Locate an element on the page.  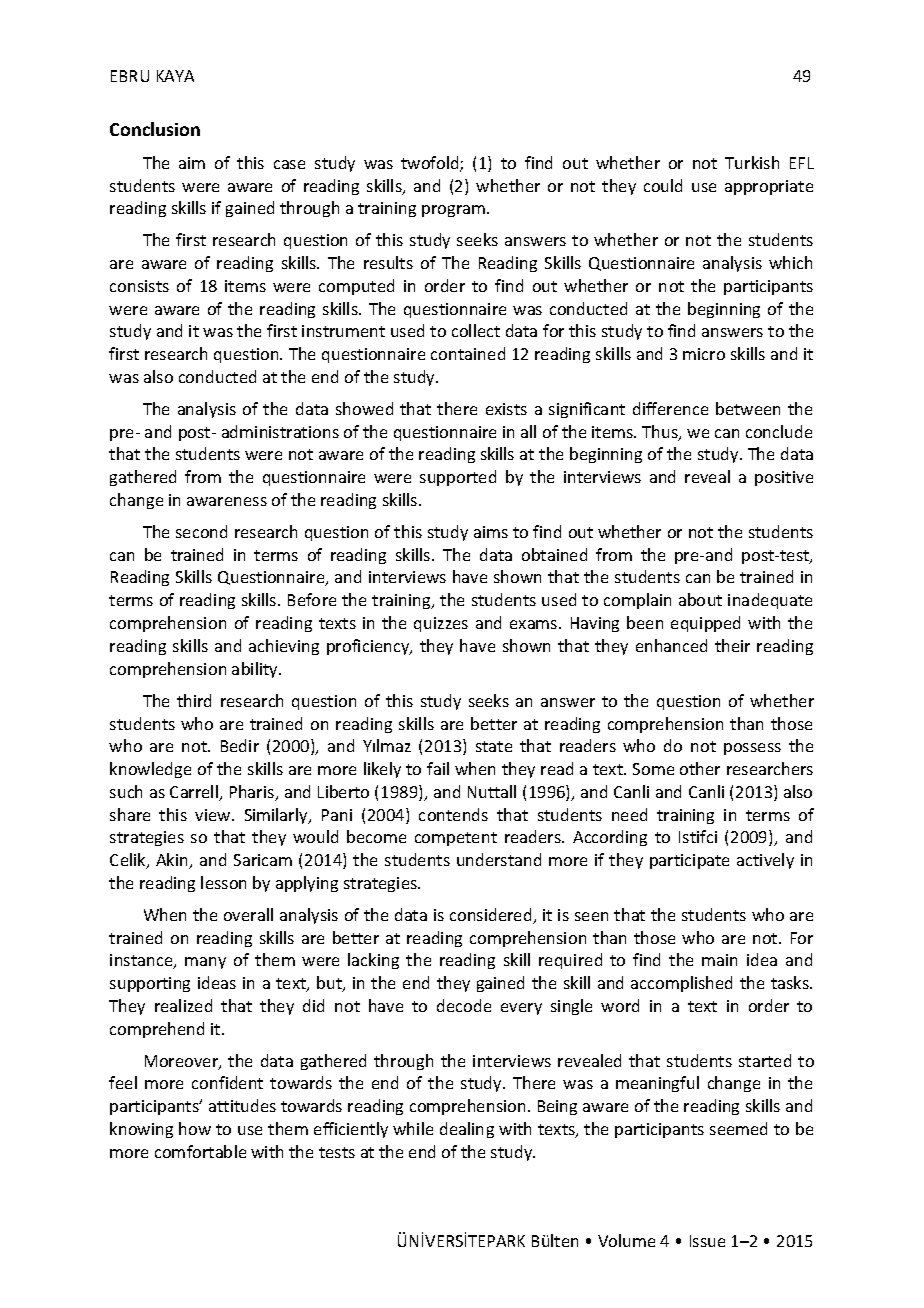
supported is located at coordinates (458, 478).
